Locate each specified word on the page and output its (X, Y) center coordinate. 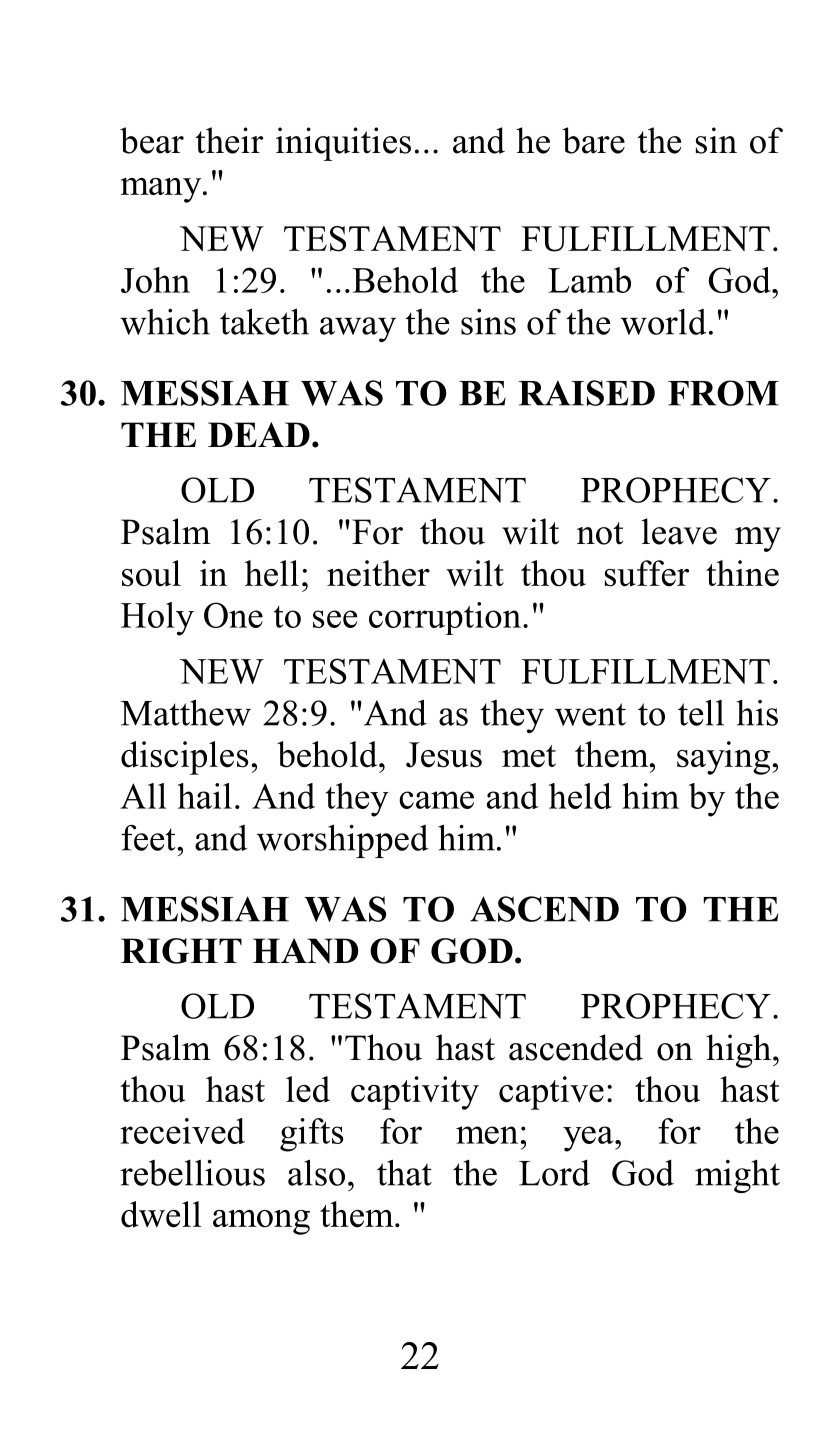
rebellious (192, 1173)
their (229, 140)
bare (593, 140)
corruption (445, 618)
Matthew (186, 712)
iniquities (343, 144)
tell (701, 712)
